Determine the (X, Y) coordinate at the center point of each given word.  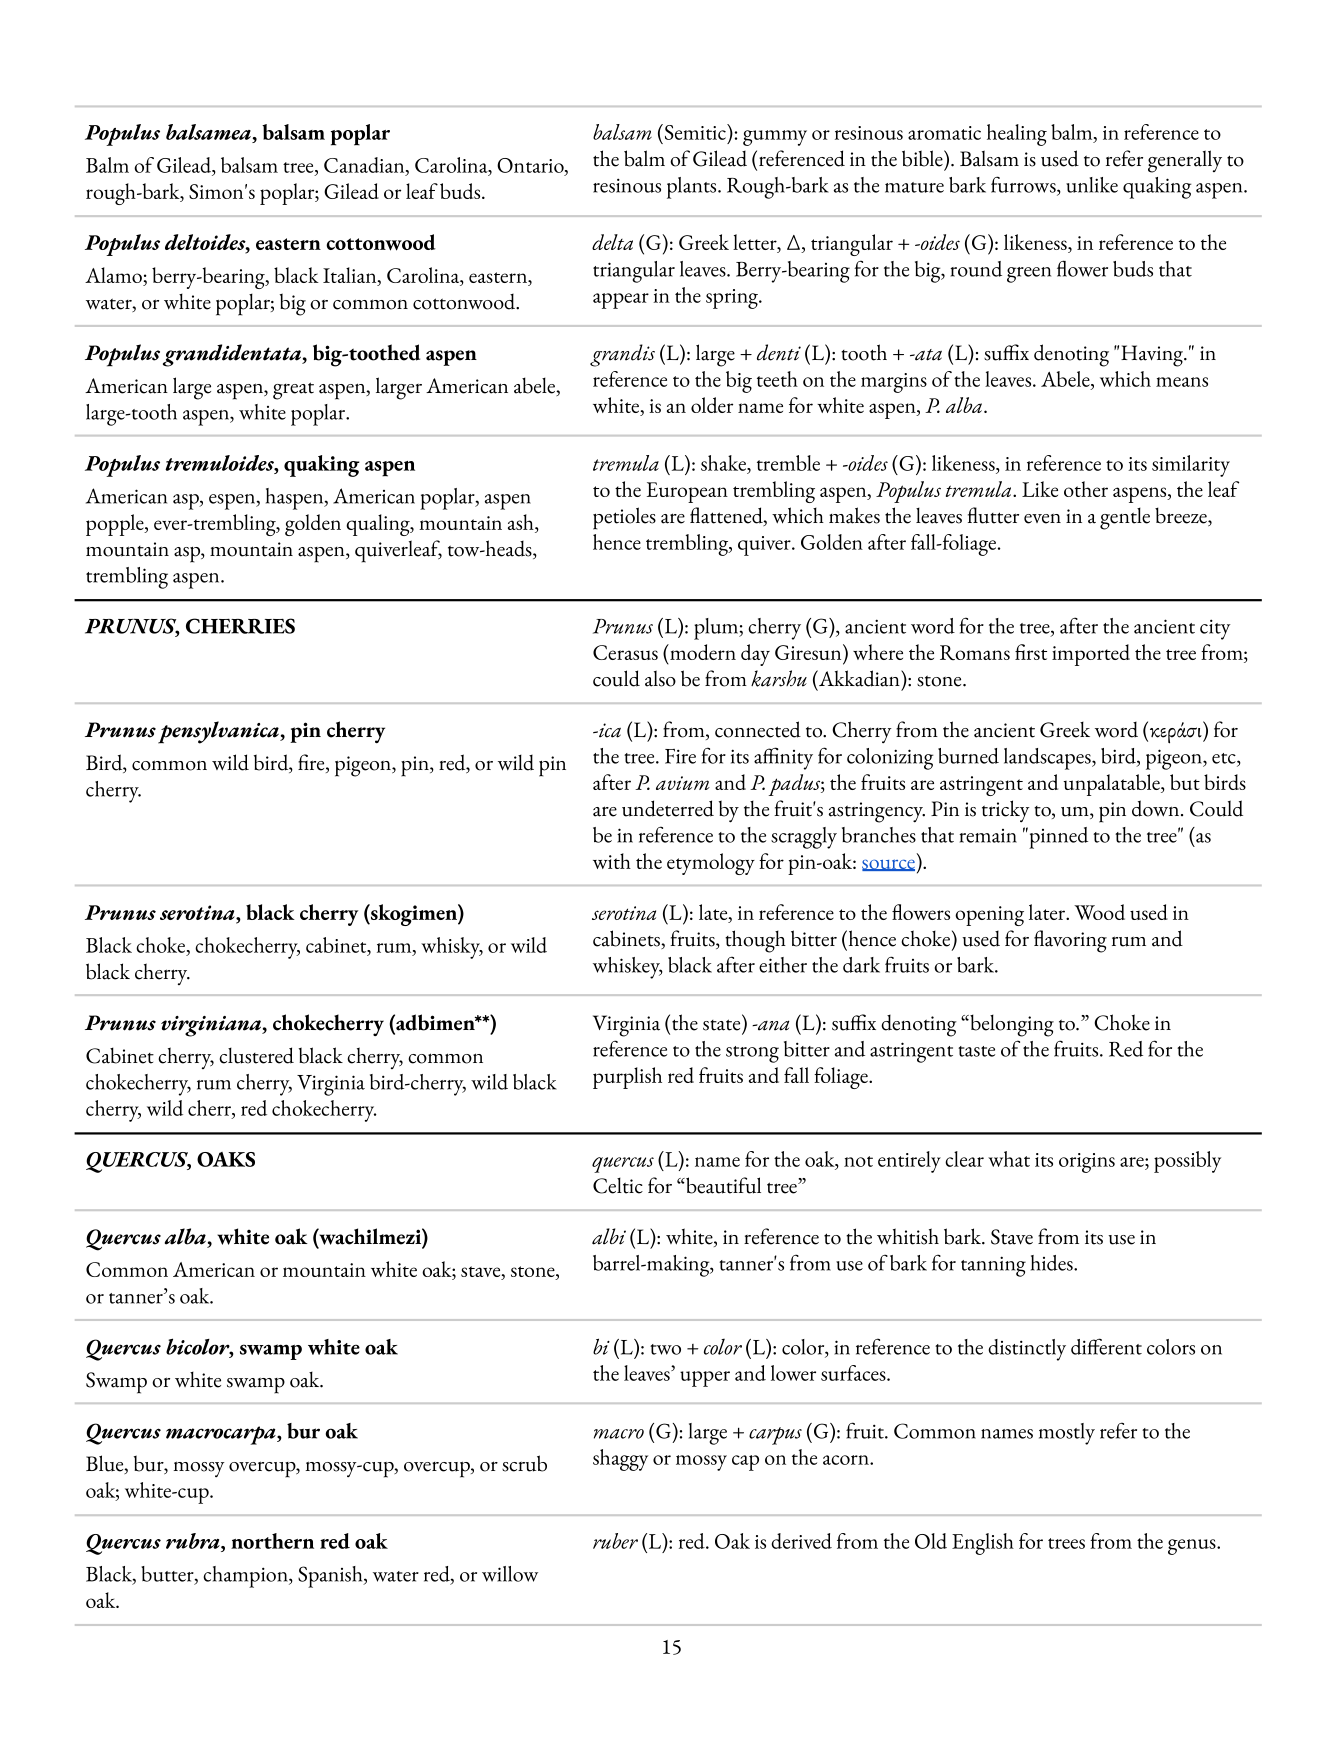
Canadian (365, 166)
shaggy (620, 1460)
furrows (1024, 185)
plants (693, 188)
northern (272, 1541)
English (983, 1544)
